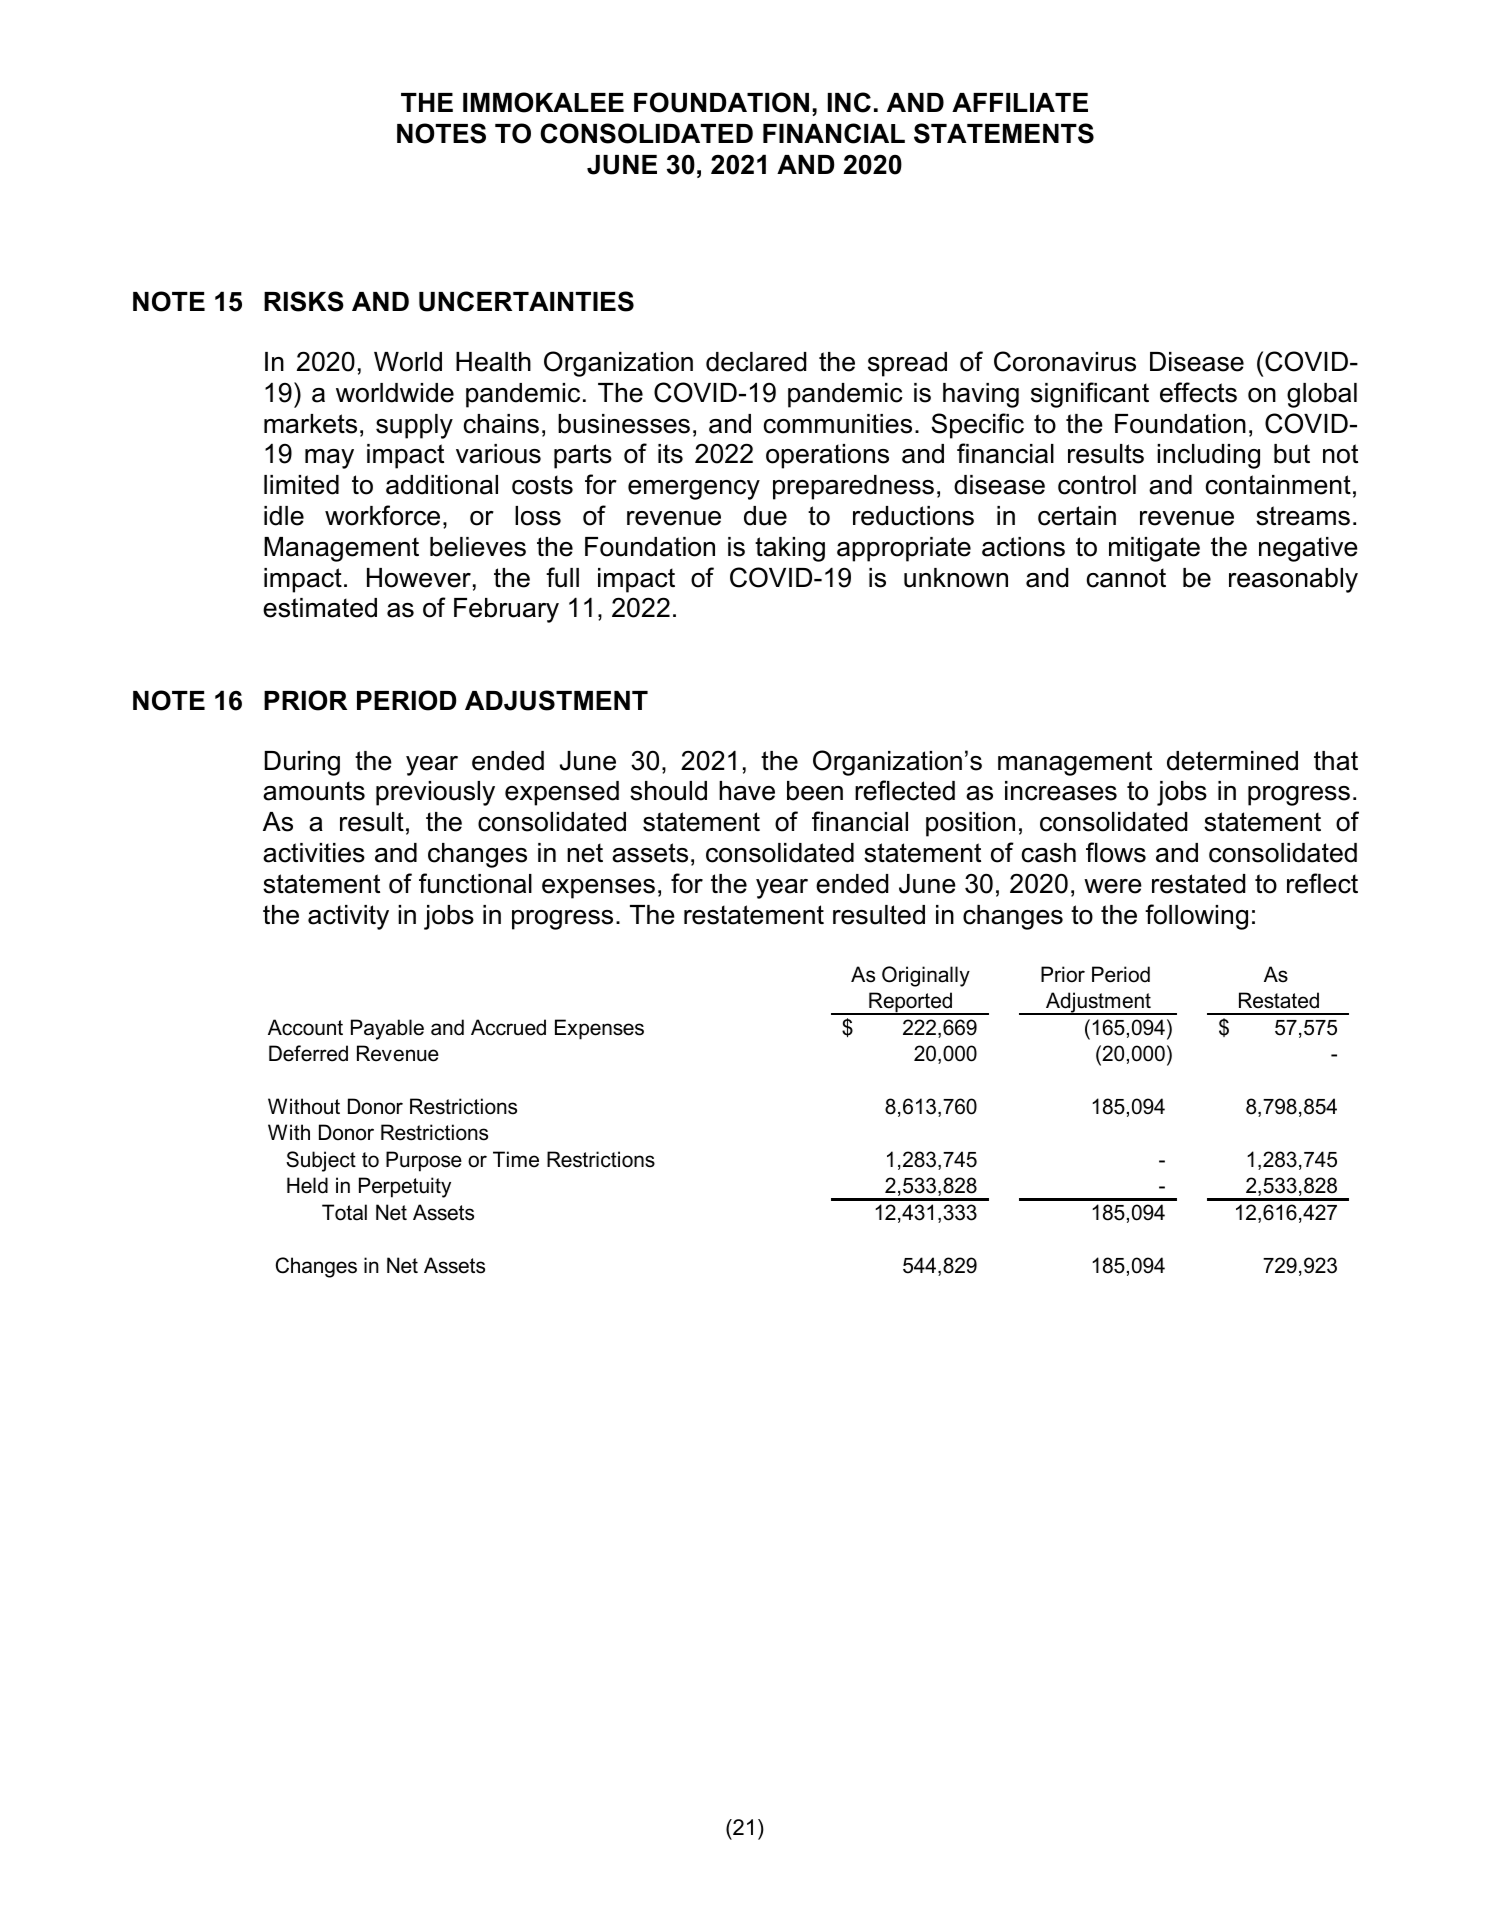  I want to click on communities, so click(838, 424).
